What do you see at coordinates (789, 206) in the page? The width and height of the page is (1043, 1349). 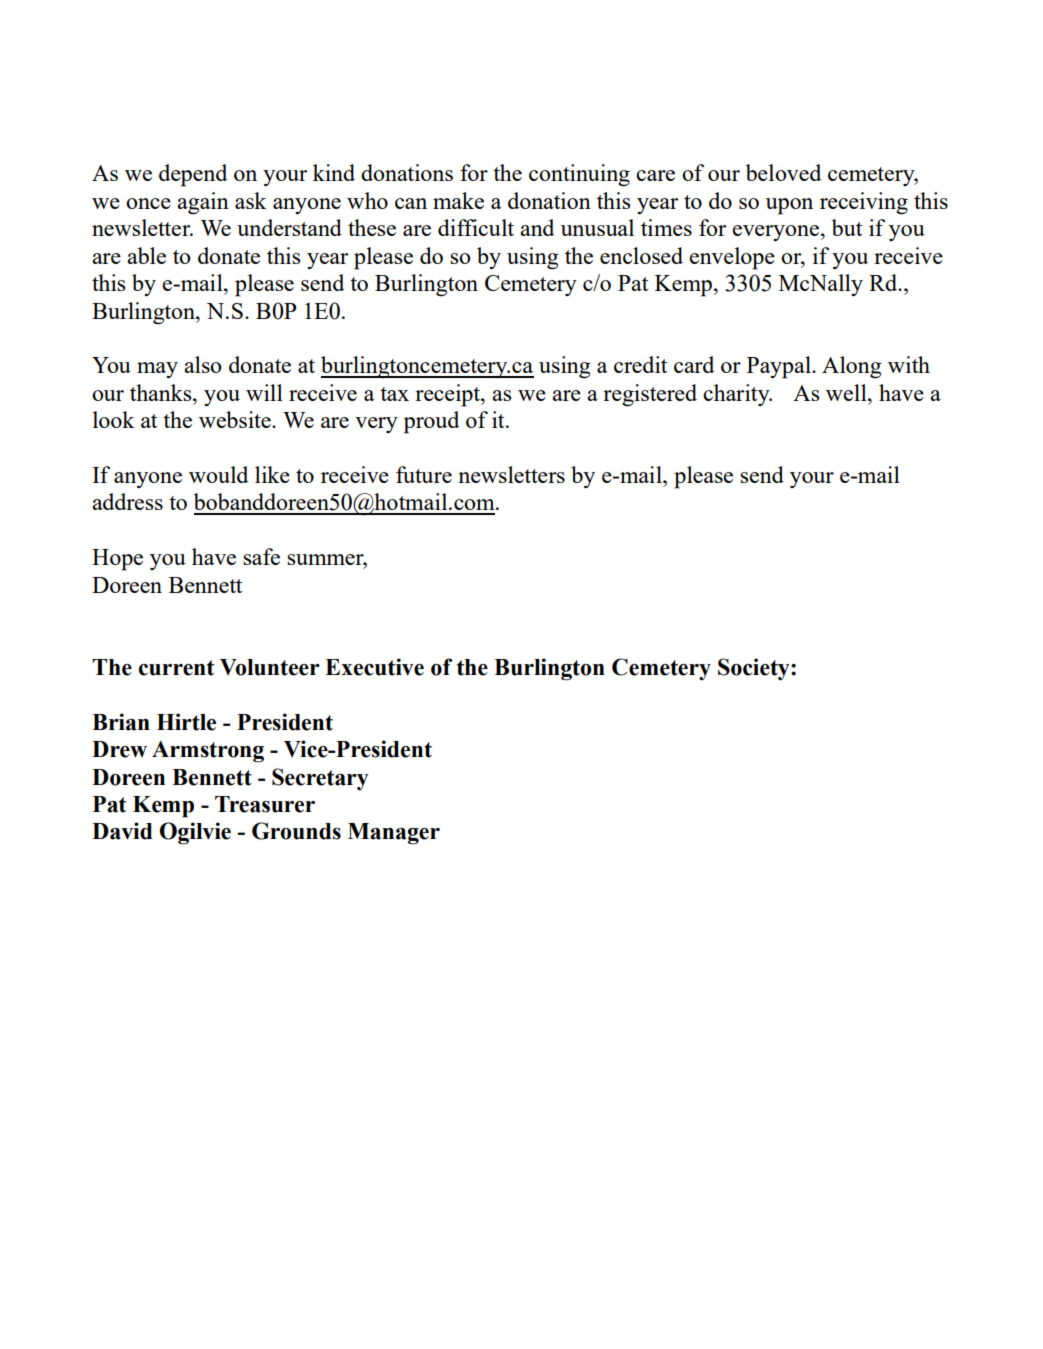 I see `upon` at bounding box center [789, 206].
